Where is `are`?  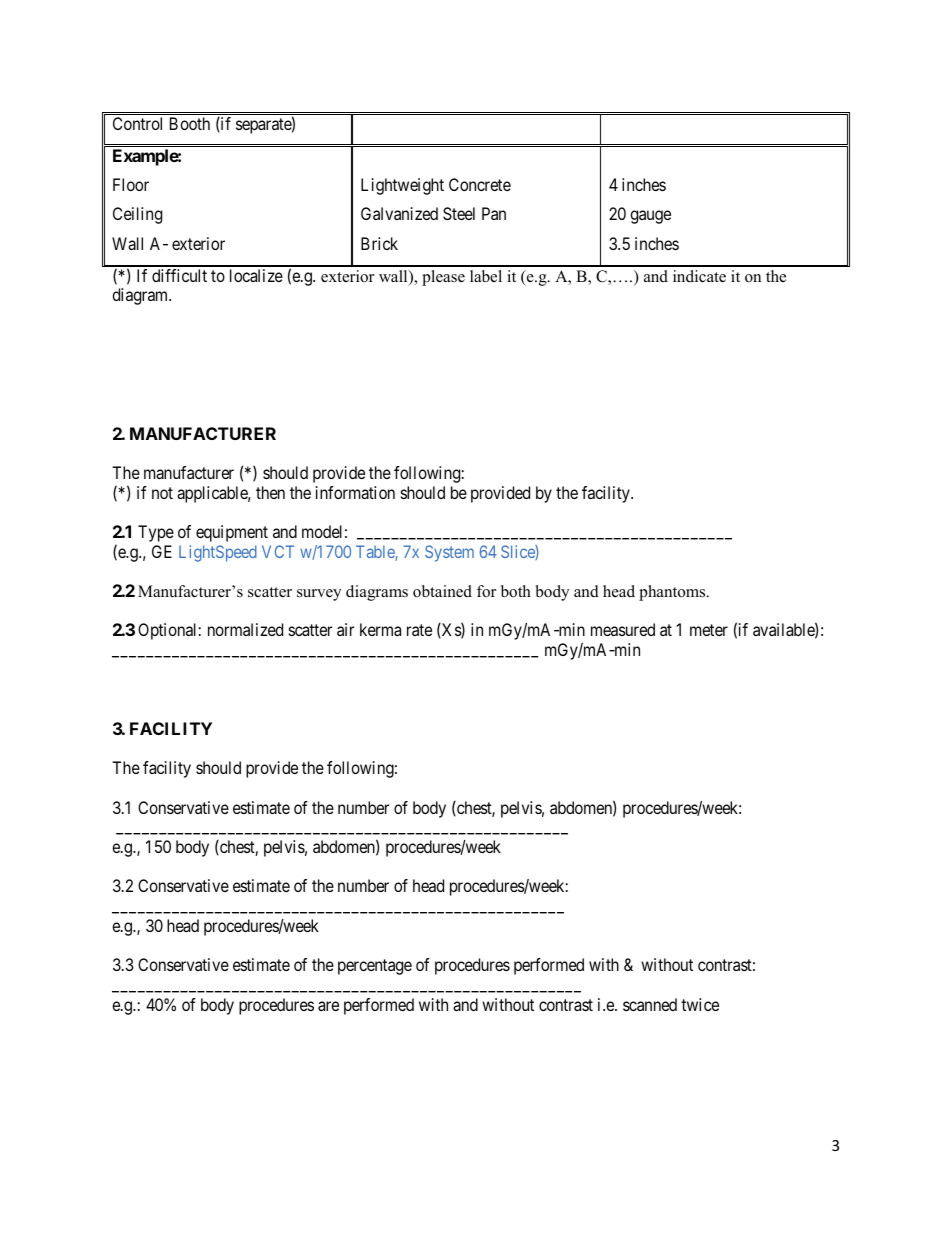 are is located at coordinates (328, 1006).
